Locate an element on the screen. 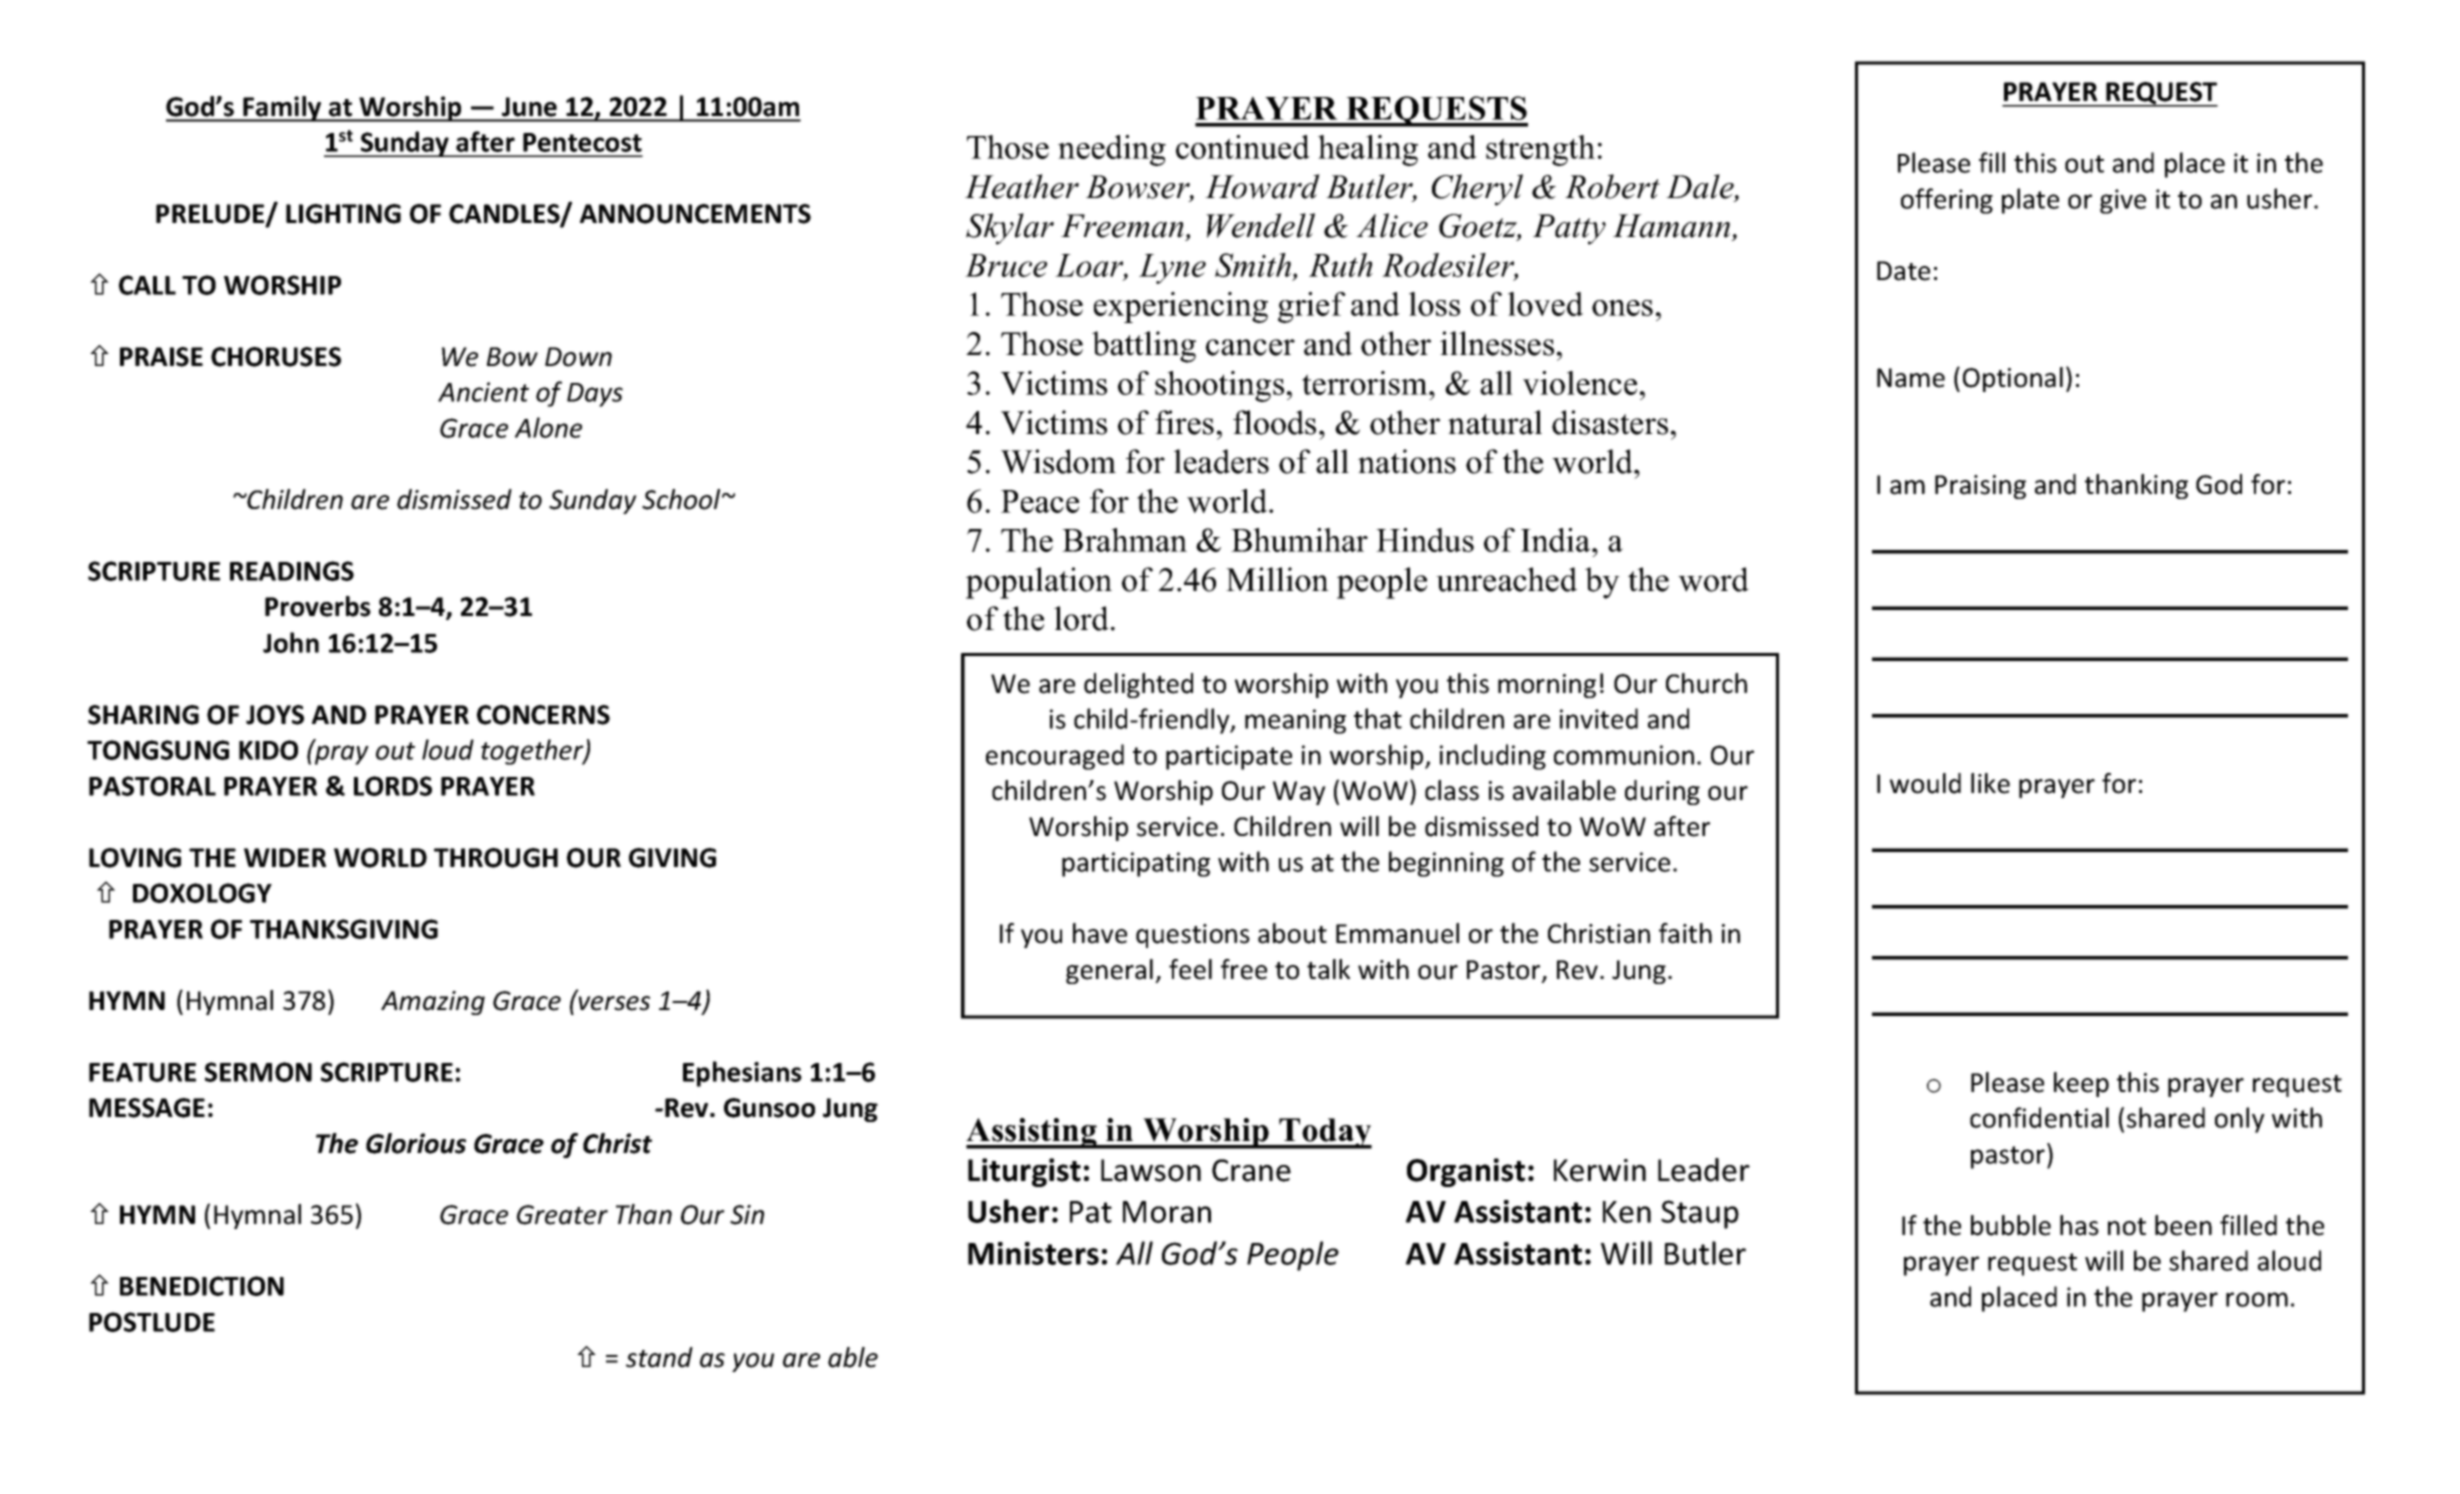  Amazing is located at coordinates (433, 1003).
